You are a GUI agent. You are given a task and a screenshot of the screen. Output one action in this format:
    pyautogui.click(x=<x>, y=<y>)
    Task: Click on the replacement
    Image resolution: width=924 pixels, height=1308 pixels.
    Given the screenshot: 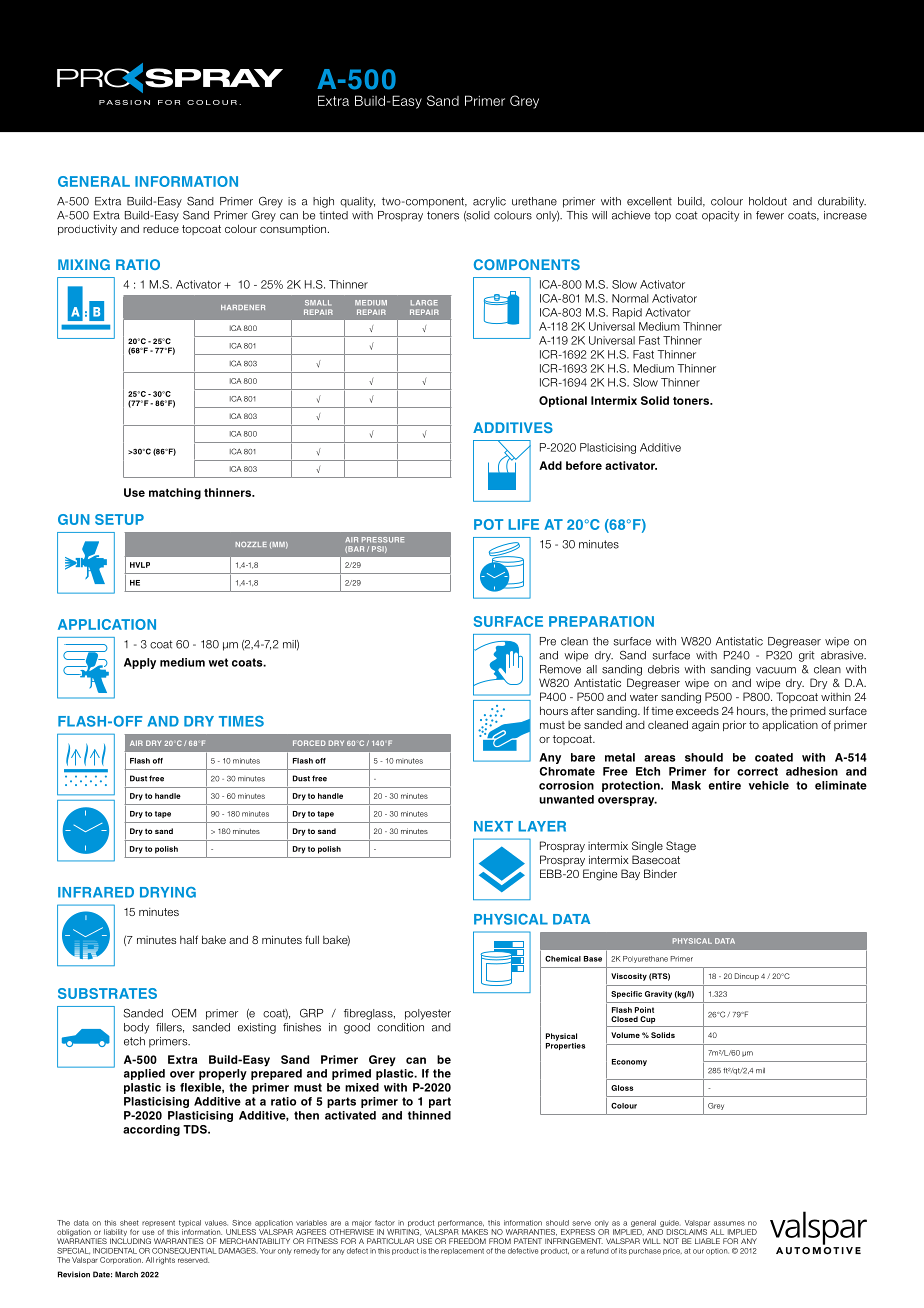 What is the action you would take?
    pyautogui.click(x=462, y=1251)
